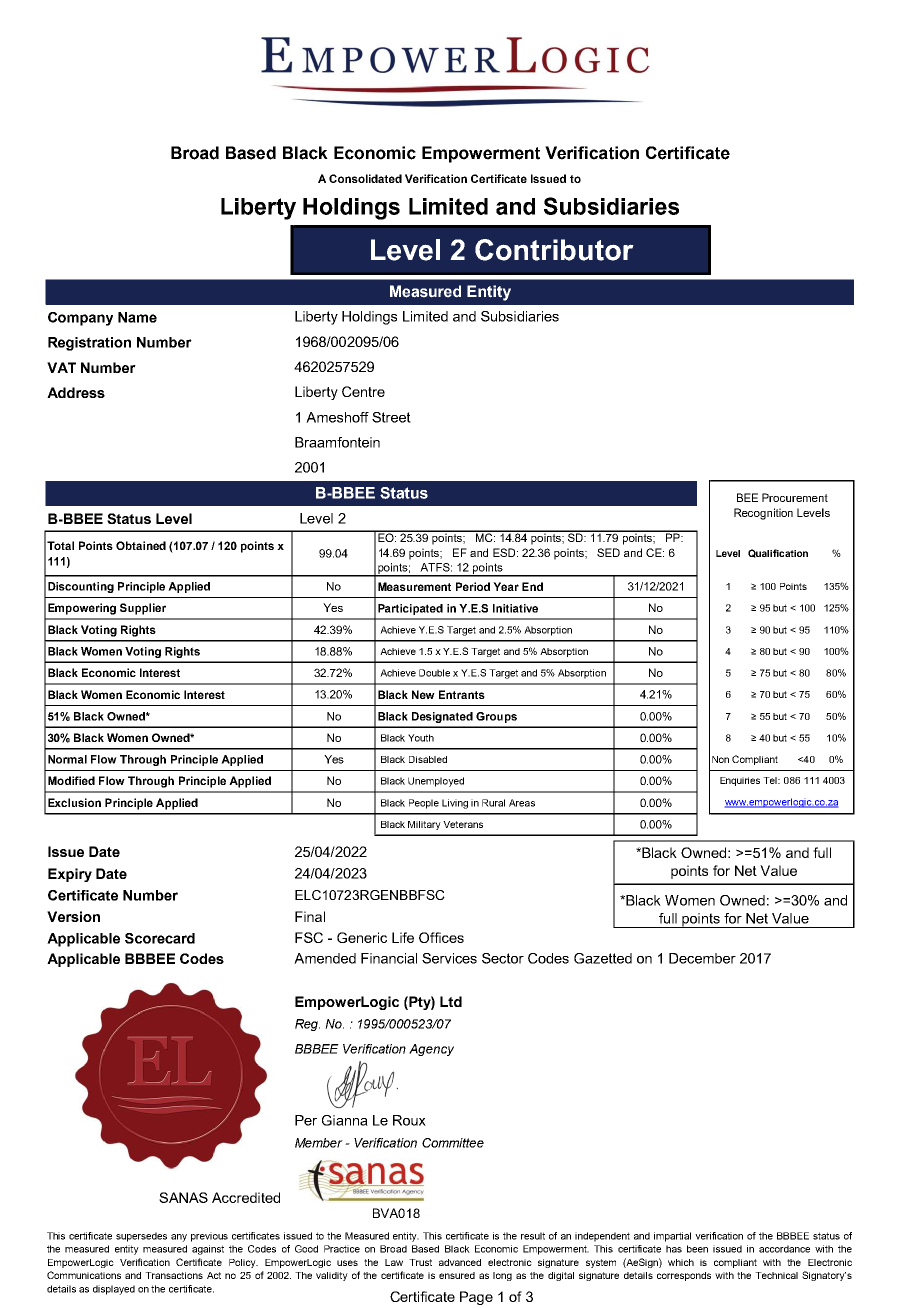 The height and width of the image is (1308, 924). Describe the element at coordinates (141, 545) in the image. I see `Obtained` at that location.
